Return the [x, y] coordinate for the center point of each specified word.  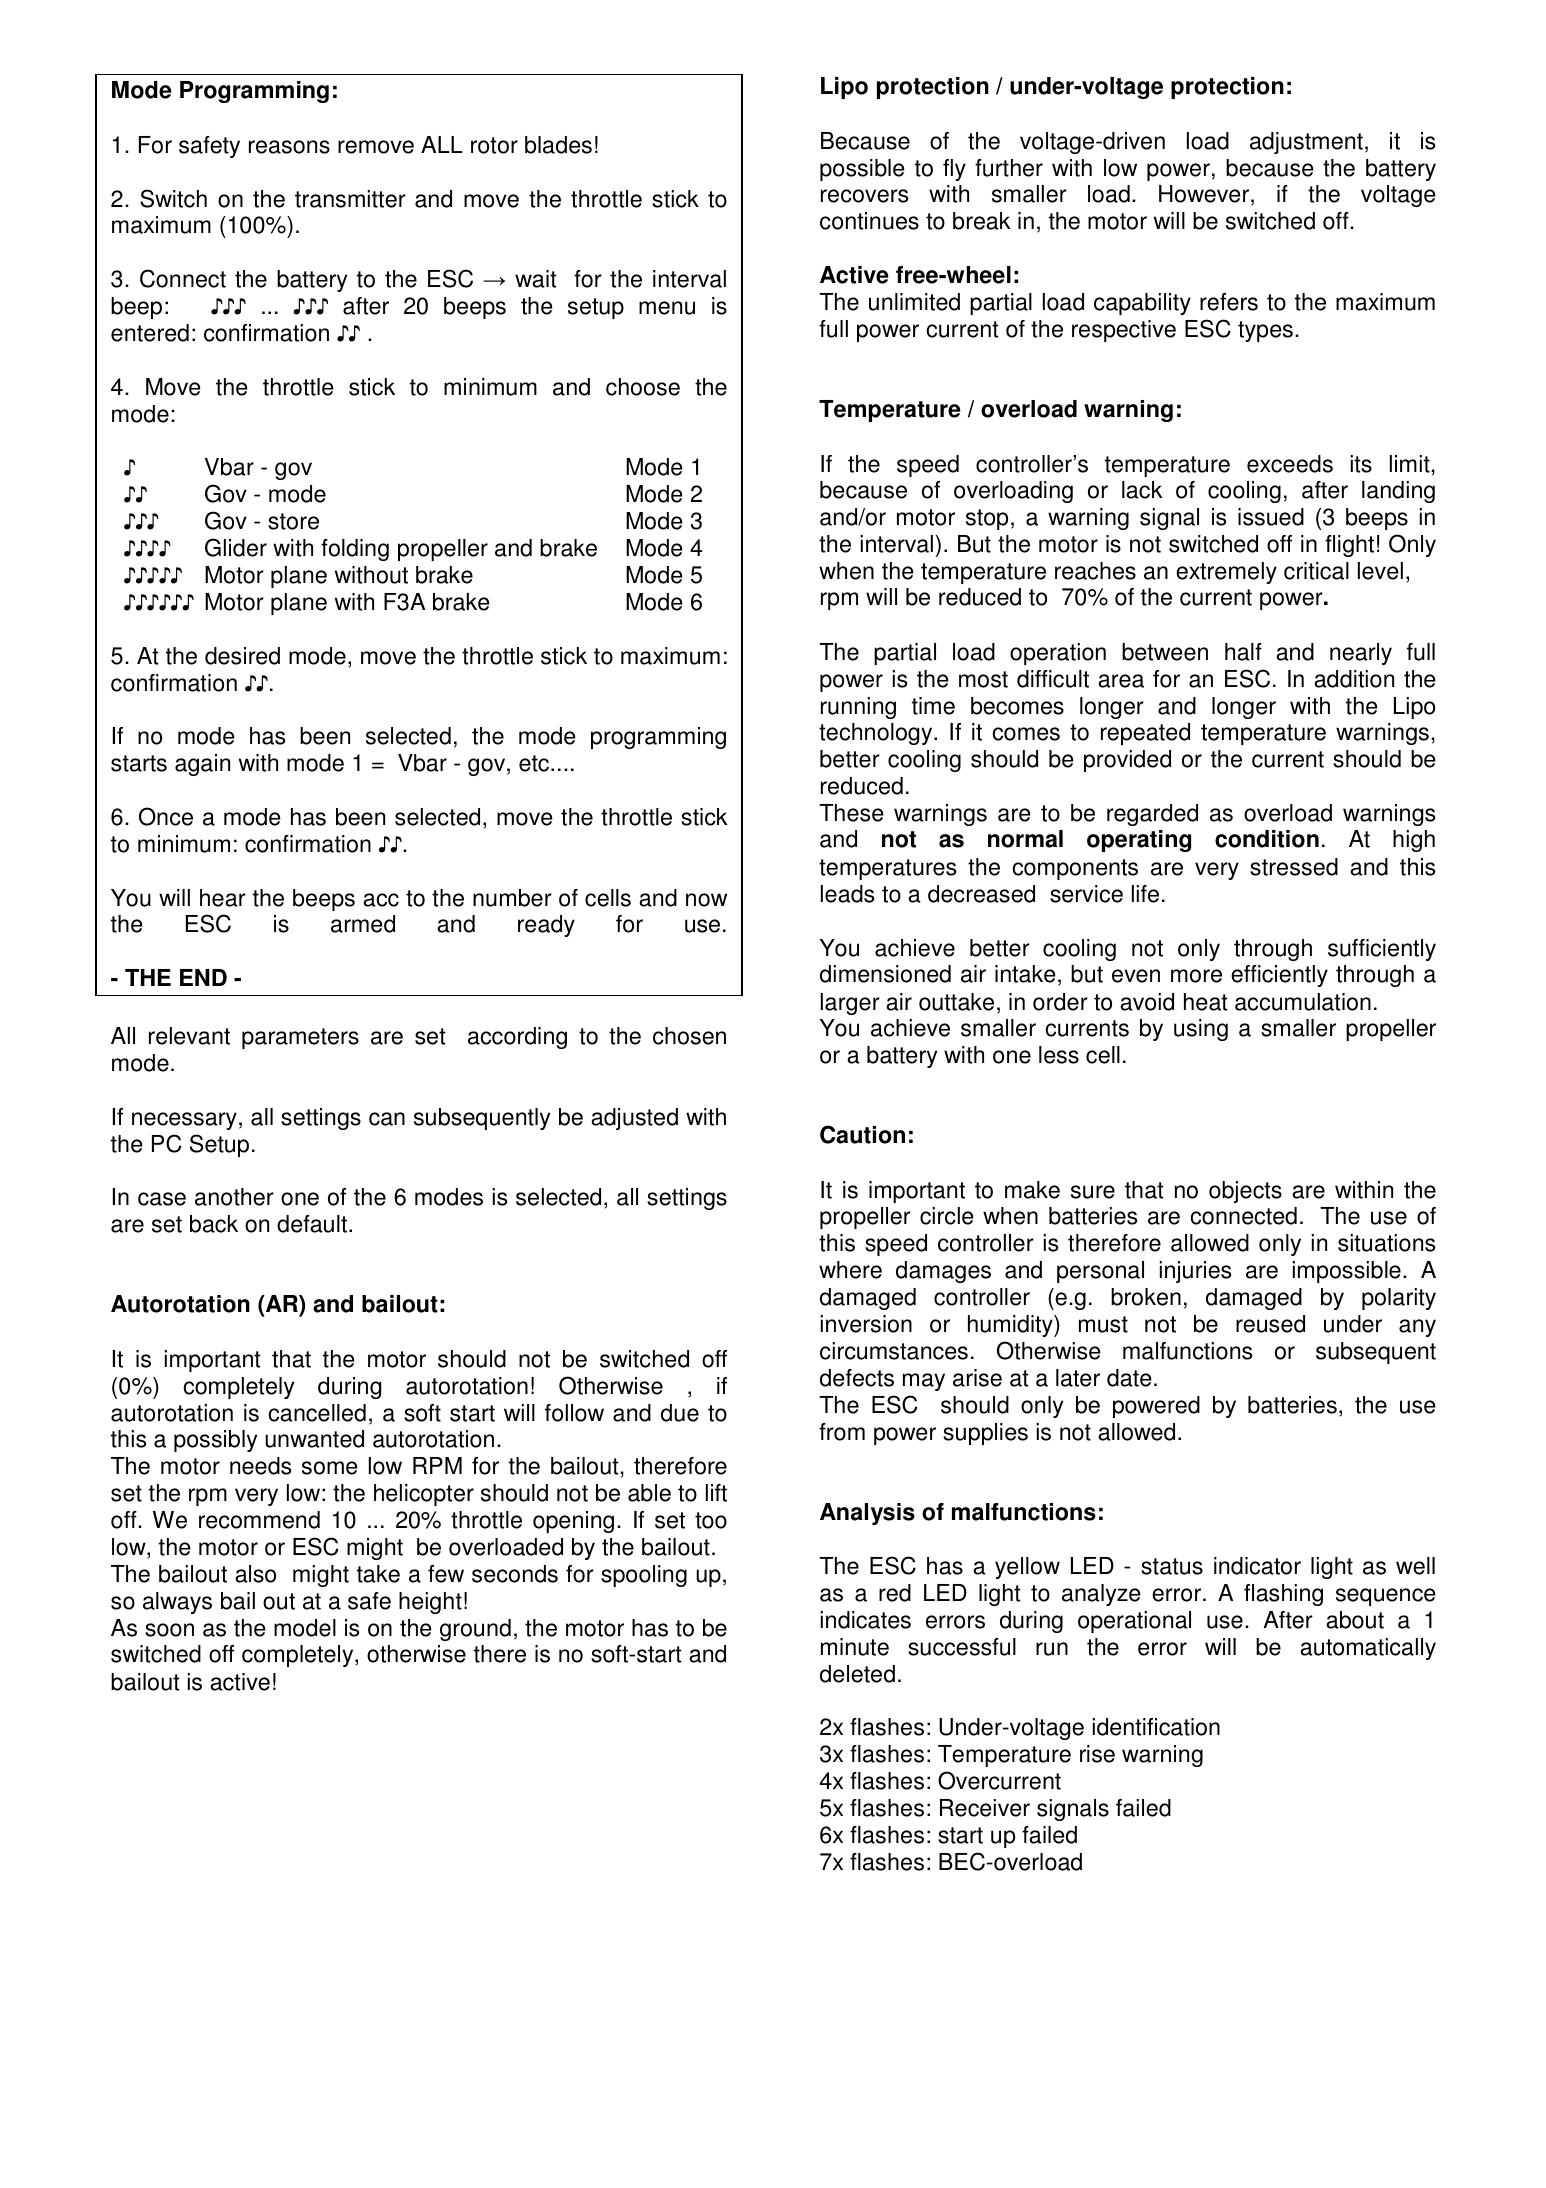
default [313, 1224]
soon [169, 1630]
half [1243, 652]
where [850, 1270]
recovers [864, 196]
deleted [857, 1674]
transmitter [350, 199]
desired [242, 656]
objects [1245, 1192]
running [858, 708]
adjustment [1306, 143]
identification [1156, 1727]
